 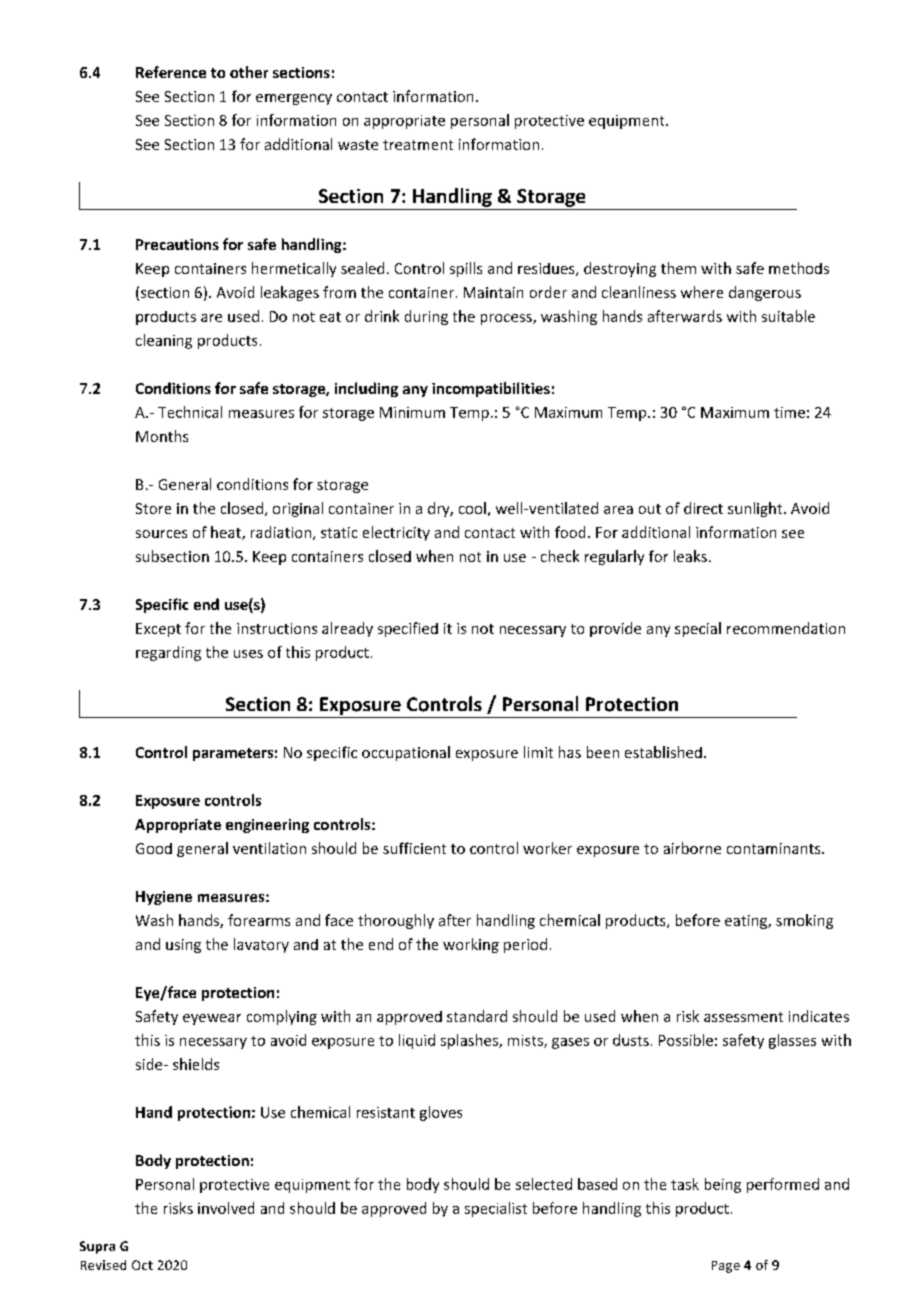 I want to click on Good, so click(x=154, y=848).
